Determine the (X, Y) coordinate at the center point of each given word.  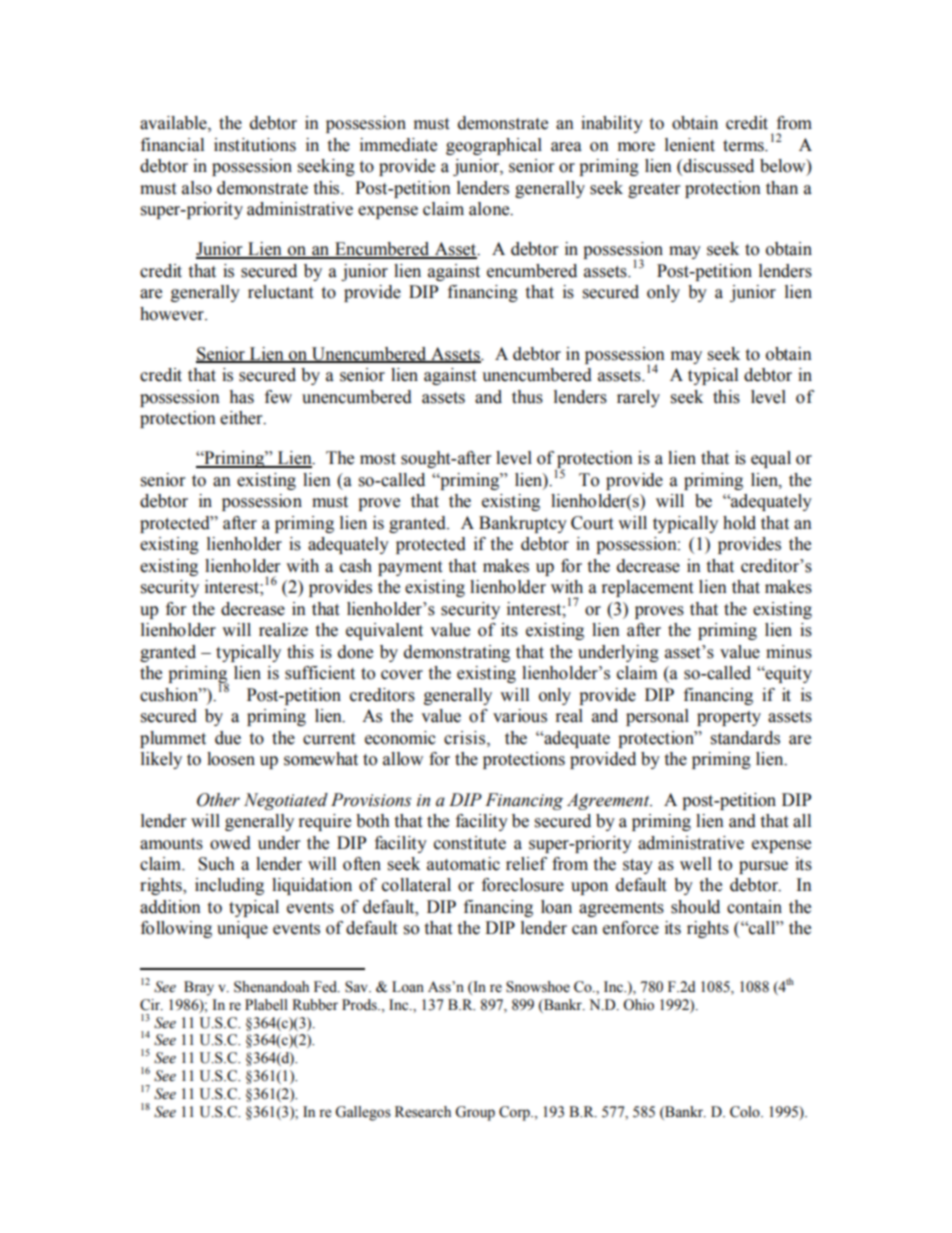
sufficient (320, 673)
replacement (647, 588)
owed (230, 843)
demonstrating (457, 653)
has (241, 397)
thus (527, 397)
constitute (470, 843)
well (696, 864)
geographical (494, 146)
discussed (717, 167)
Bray (199, 988)
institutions (255, 145)
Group (475, 1113)
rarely (638, 398)
